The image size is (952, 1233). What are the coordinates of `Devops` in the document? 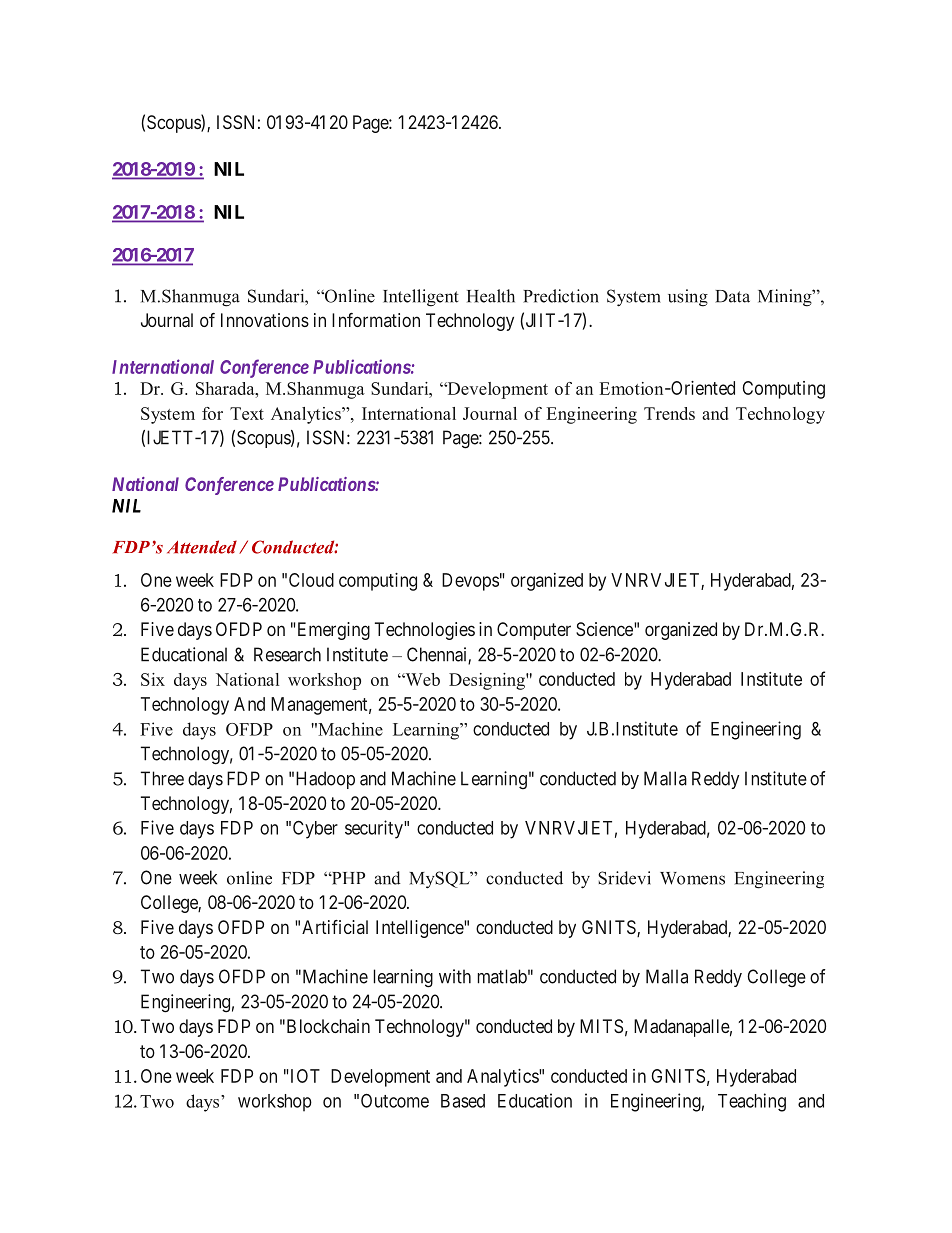 It's located at (470, 582).
